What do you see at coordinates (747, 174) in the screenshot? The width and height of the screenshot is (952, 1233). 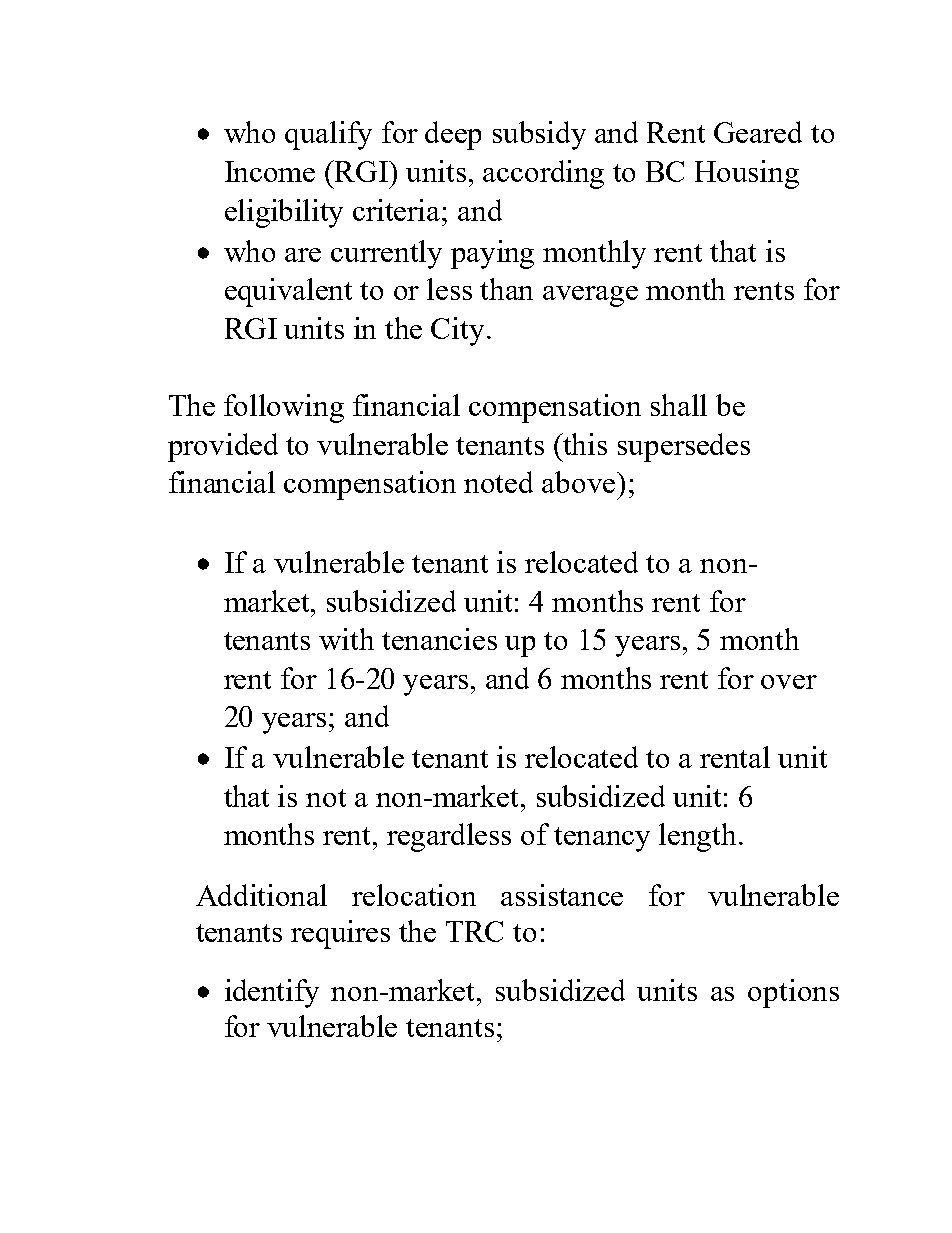 I see `Housing` at bounding box center [747, 174].
